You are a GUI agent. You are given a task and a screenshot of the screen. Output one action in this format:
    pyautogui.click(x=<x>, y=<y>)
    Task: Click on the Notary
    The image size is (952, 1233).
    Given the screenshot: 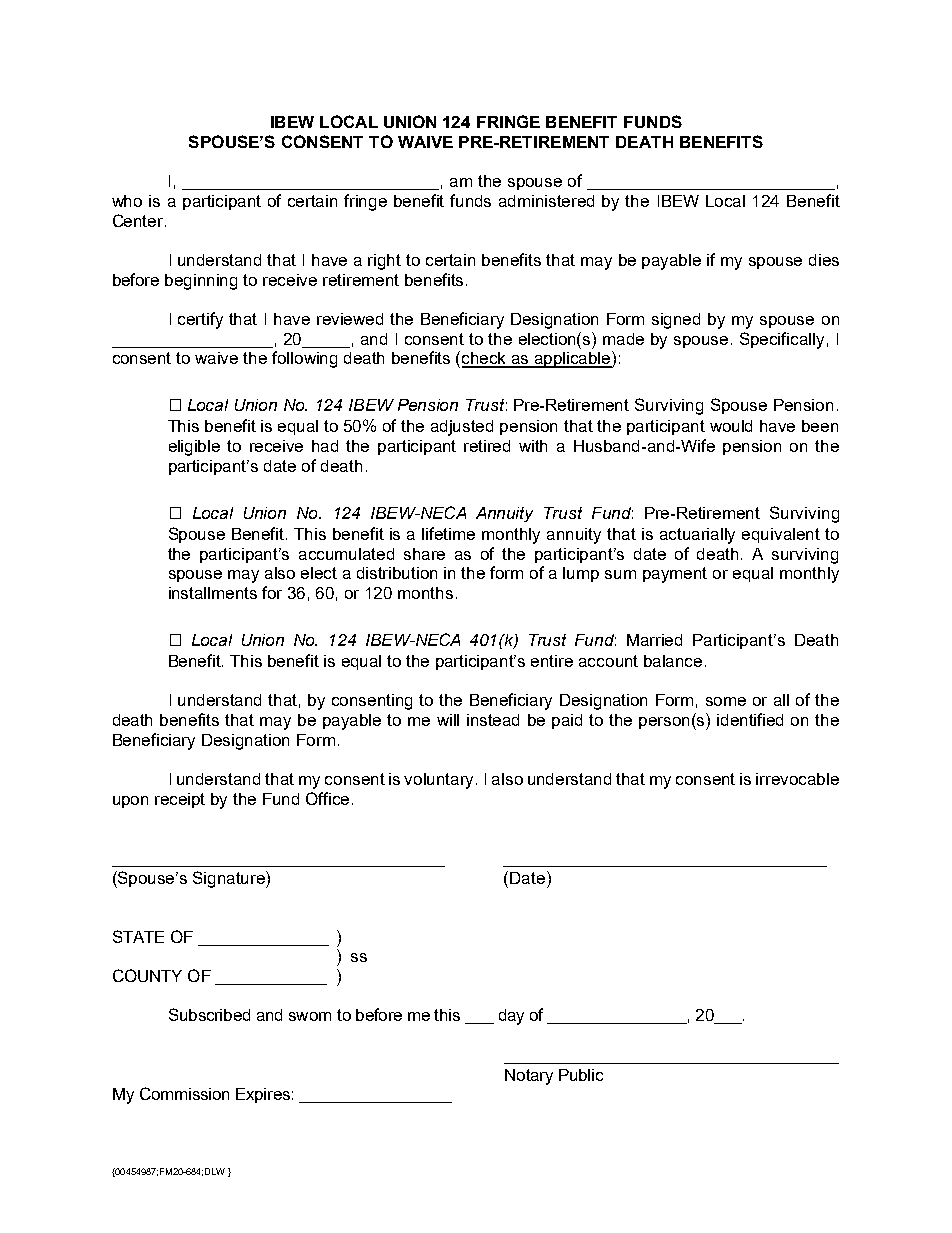 What is the action you would take?
    pyautogui.click(x=529, y=1077)
